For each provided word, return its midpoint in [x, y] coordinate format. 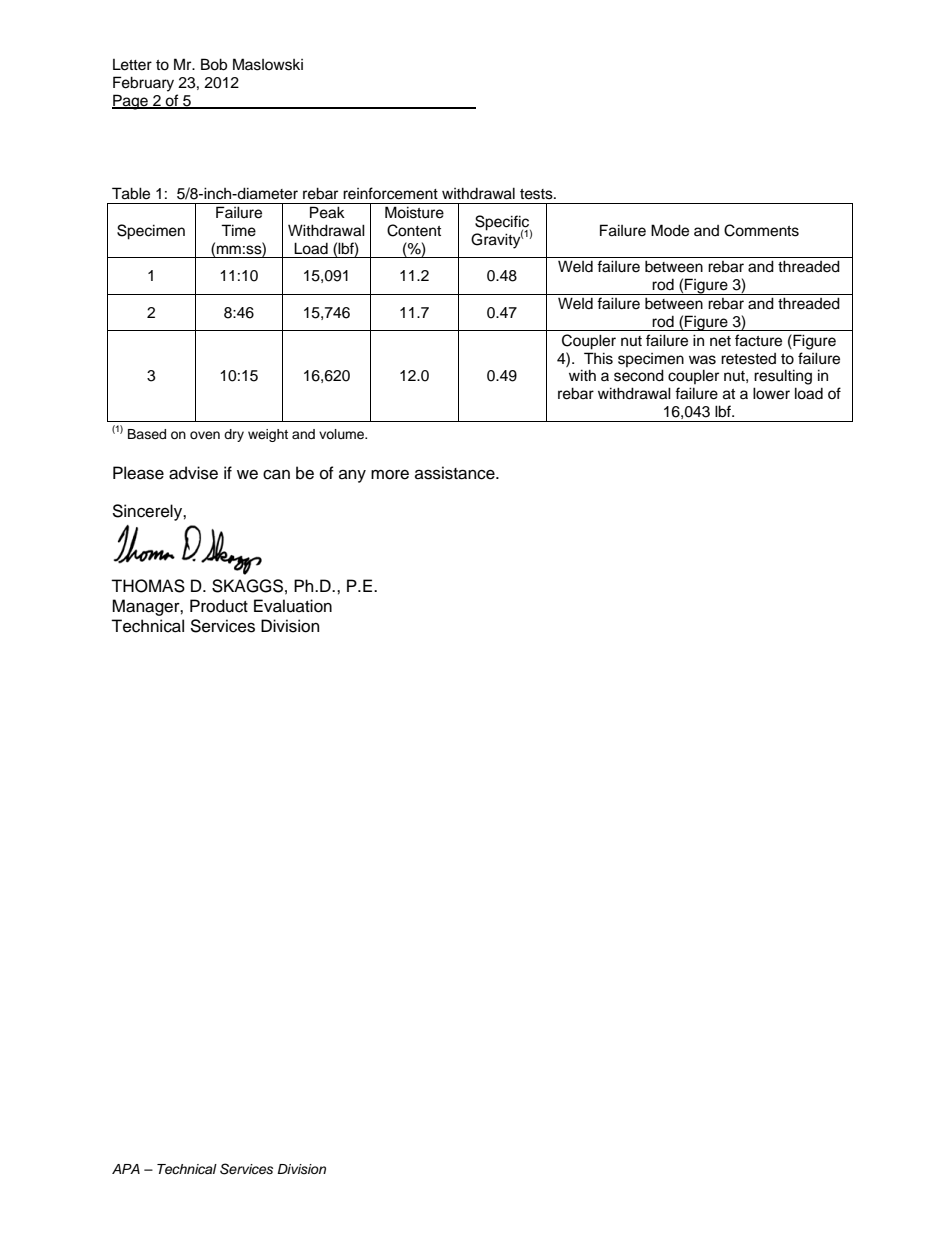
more [390, 475]
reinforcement [390, 193]
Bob [214, 64]
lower [771, 393]
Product [219, 606]
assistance [456, 473]
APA [126, 1169]
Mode [670, 230]
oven [205, 435]
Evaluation [293, 606]
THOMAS [148, 586]
